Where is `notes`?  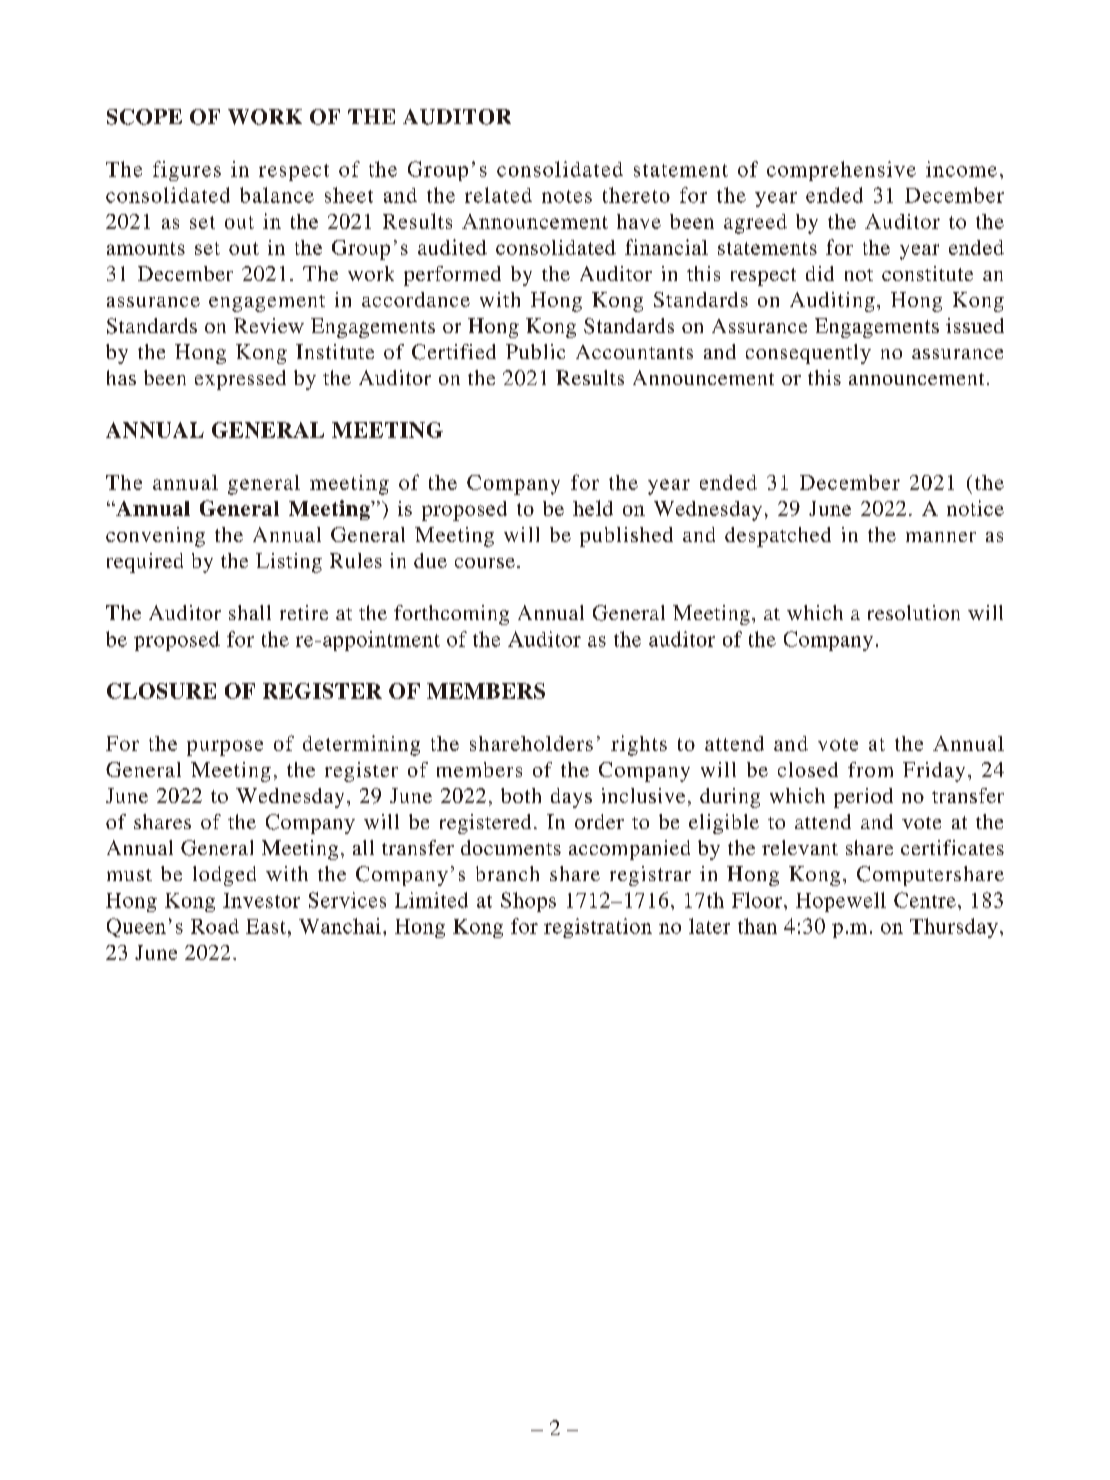
notes is located at coordinates (567, 196).
